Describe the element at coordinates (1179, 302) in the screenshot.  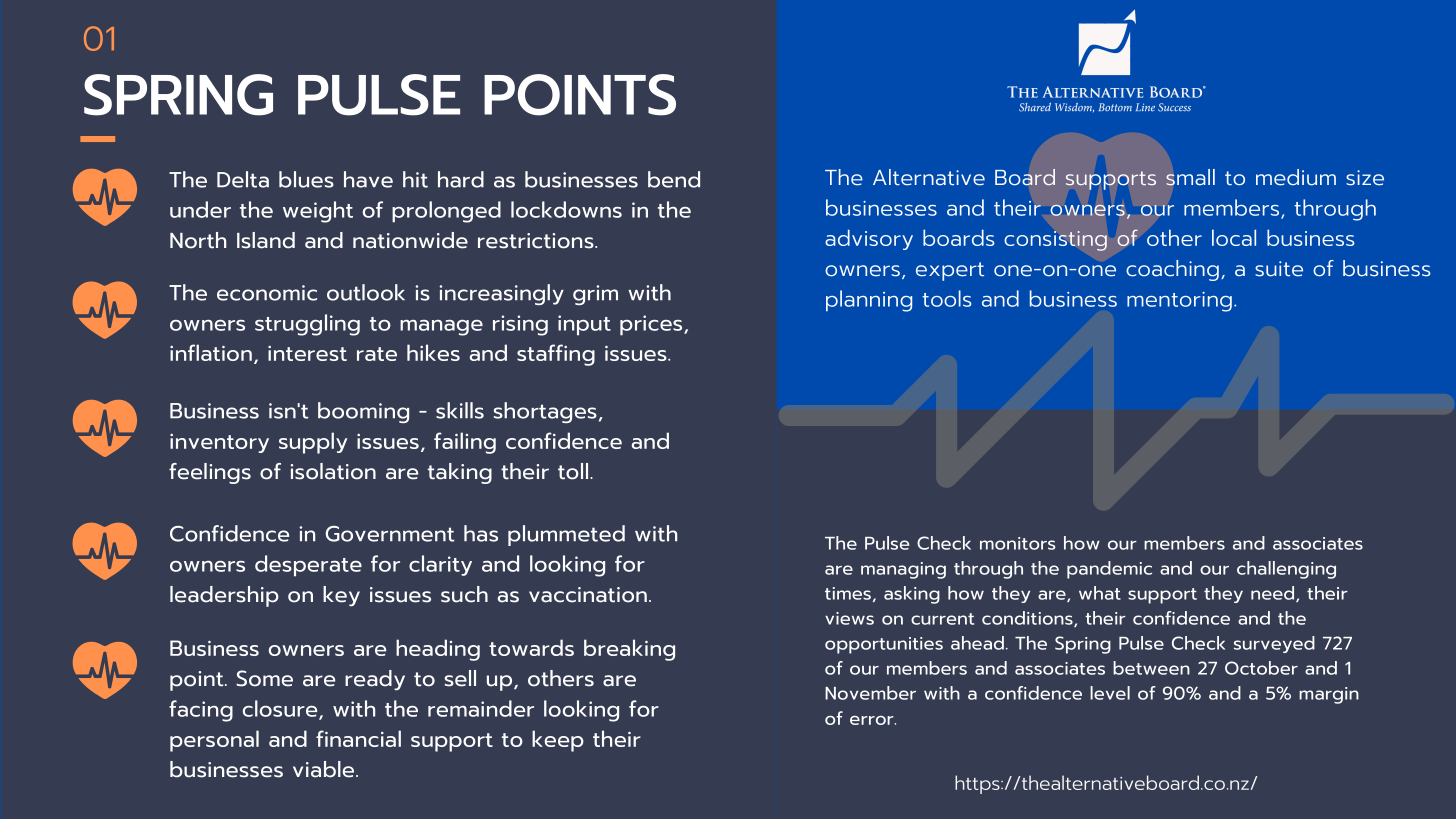
I see `mentoring` at that location.
